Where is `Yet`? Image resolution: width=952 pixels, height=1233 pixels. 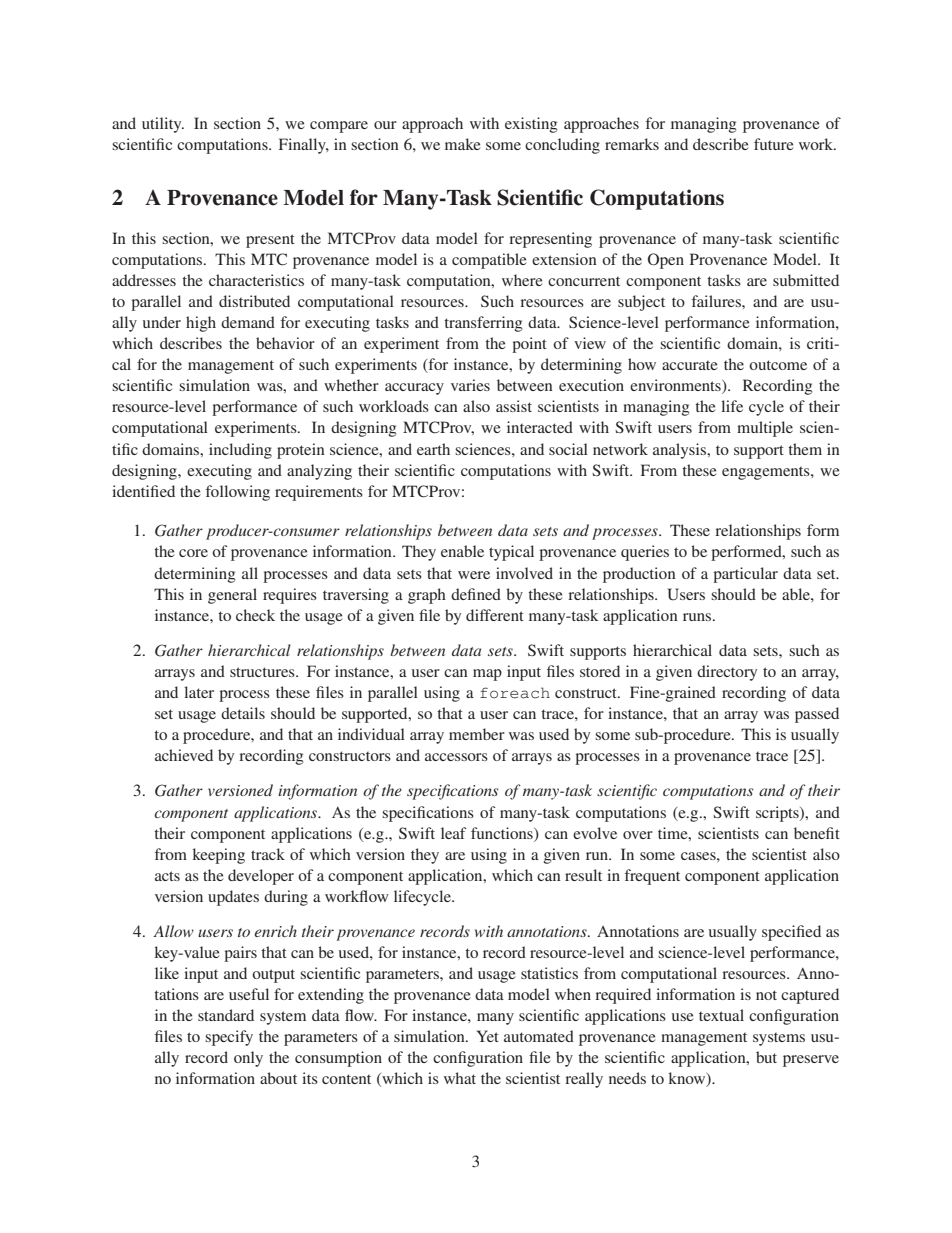 Yet is located at coordinates (488, 1036).
